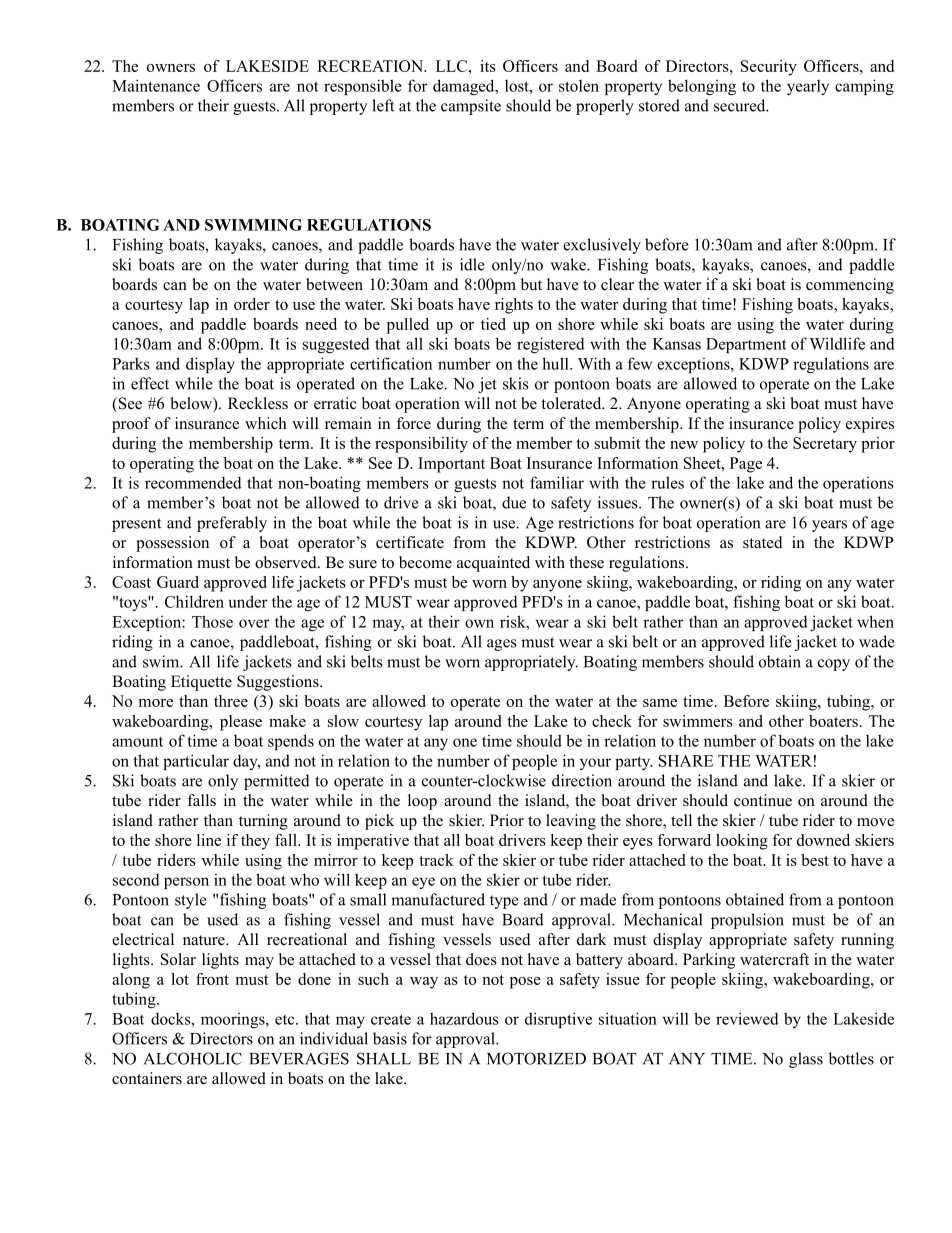 The image size is (952, 1233). What do you see at coordinates (156, 85) in the screenshot?
I see `Maintenance` at bounding box center [156, 85].
